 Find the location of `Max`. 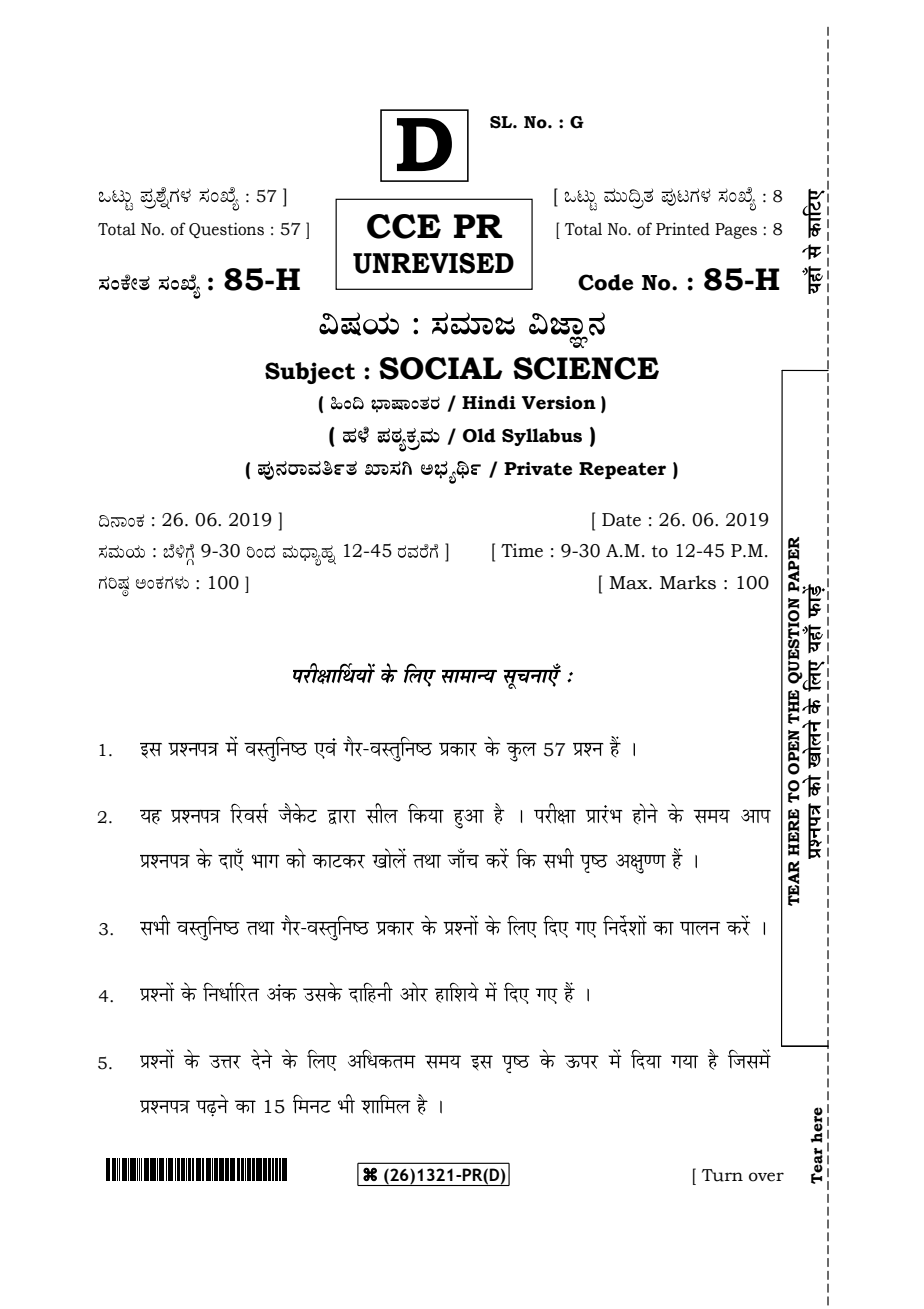

Max is located at coordinates (629, 583).
